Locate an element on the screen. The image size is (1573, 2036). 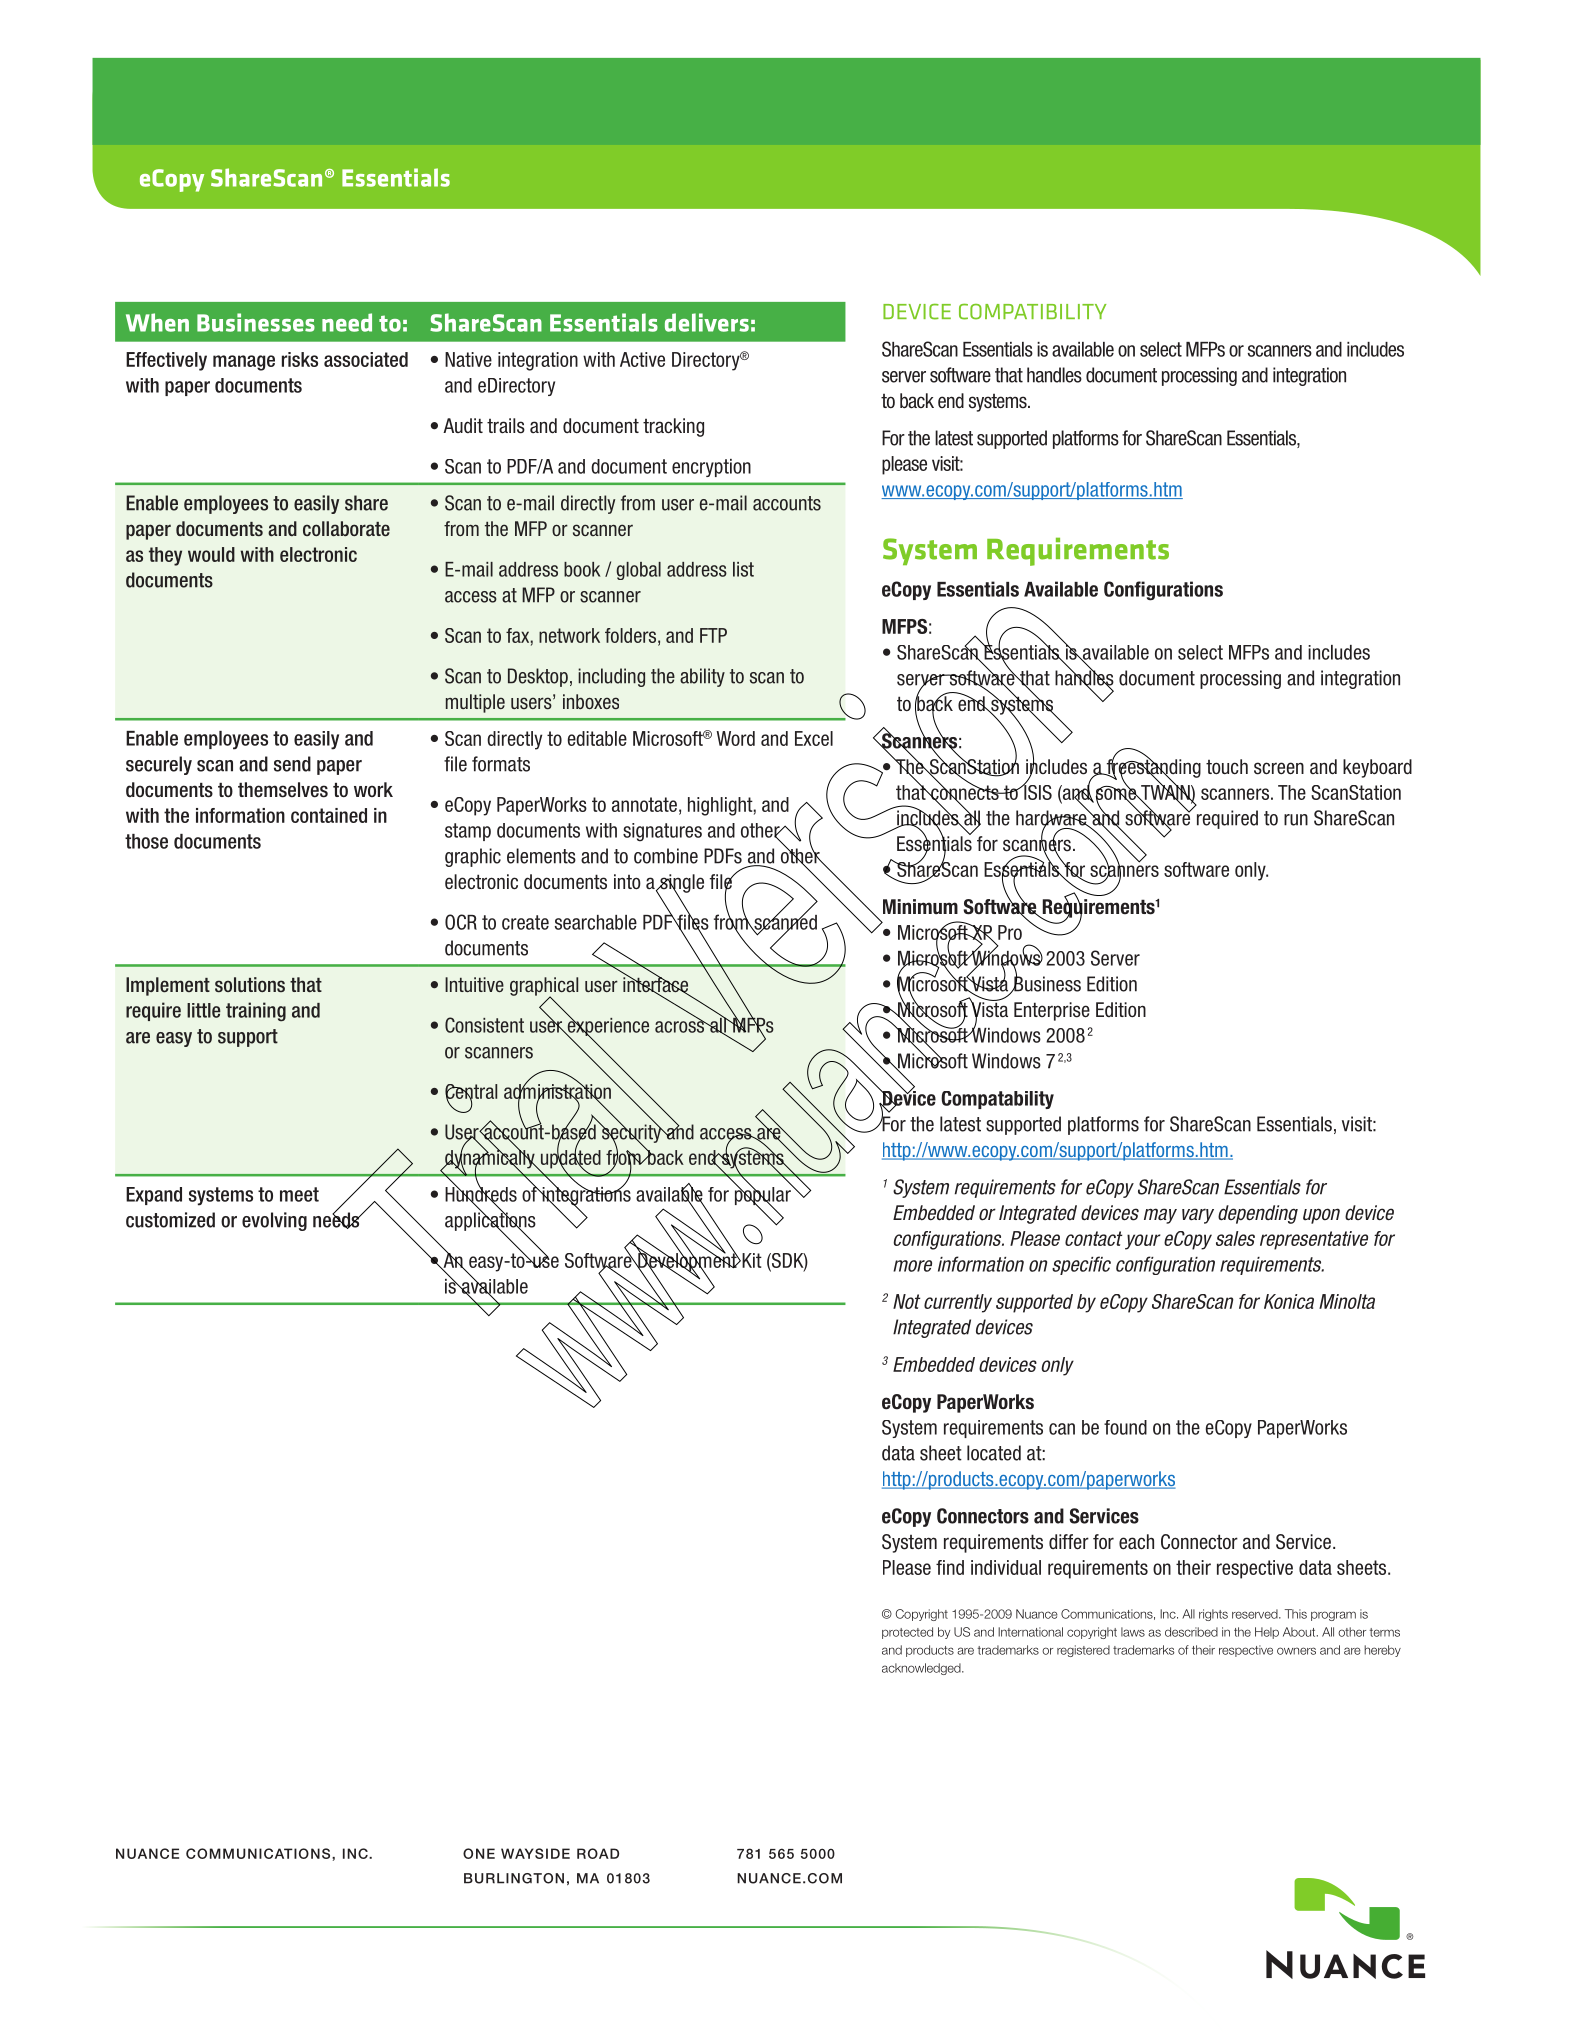
delivers is located at coordinates (707, 322).
